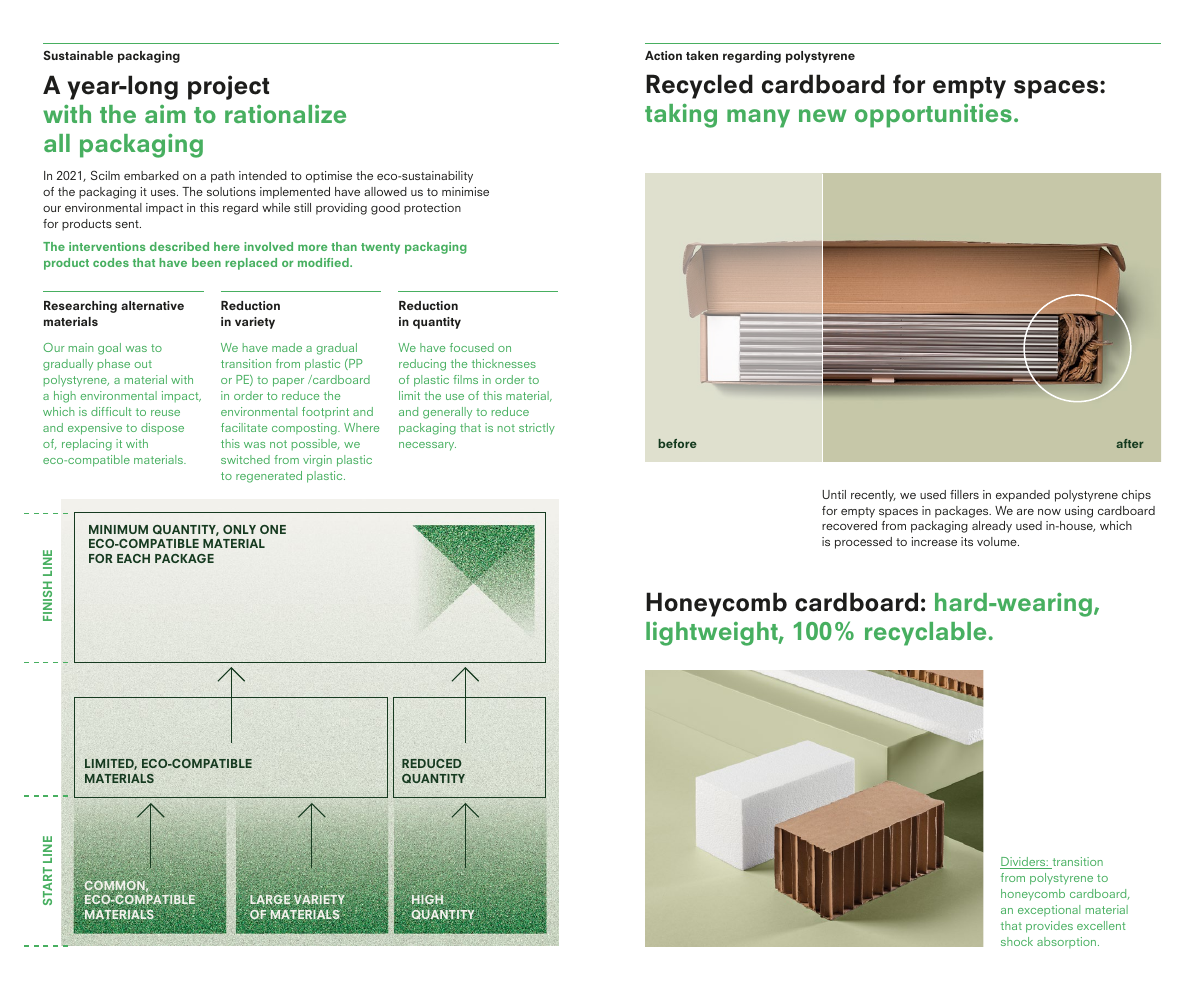  What do you see at coordinates (133, 558) in the screenshot?
I see `EACH` at bounding box center [133, 558].
